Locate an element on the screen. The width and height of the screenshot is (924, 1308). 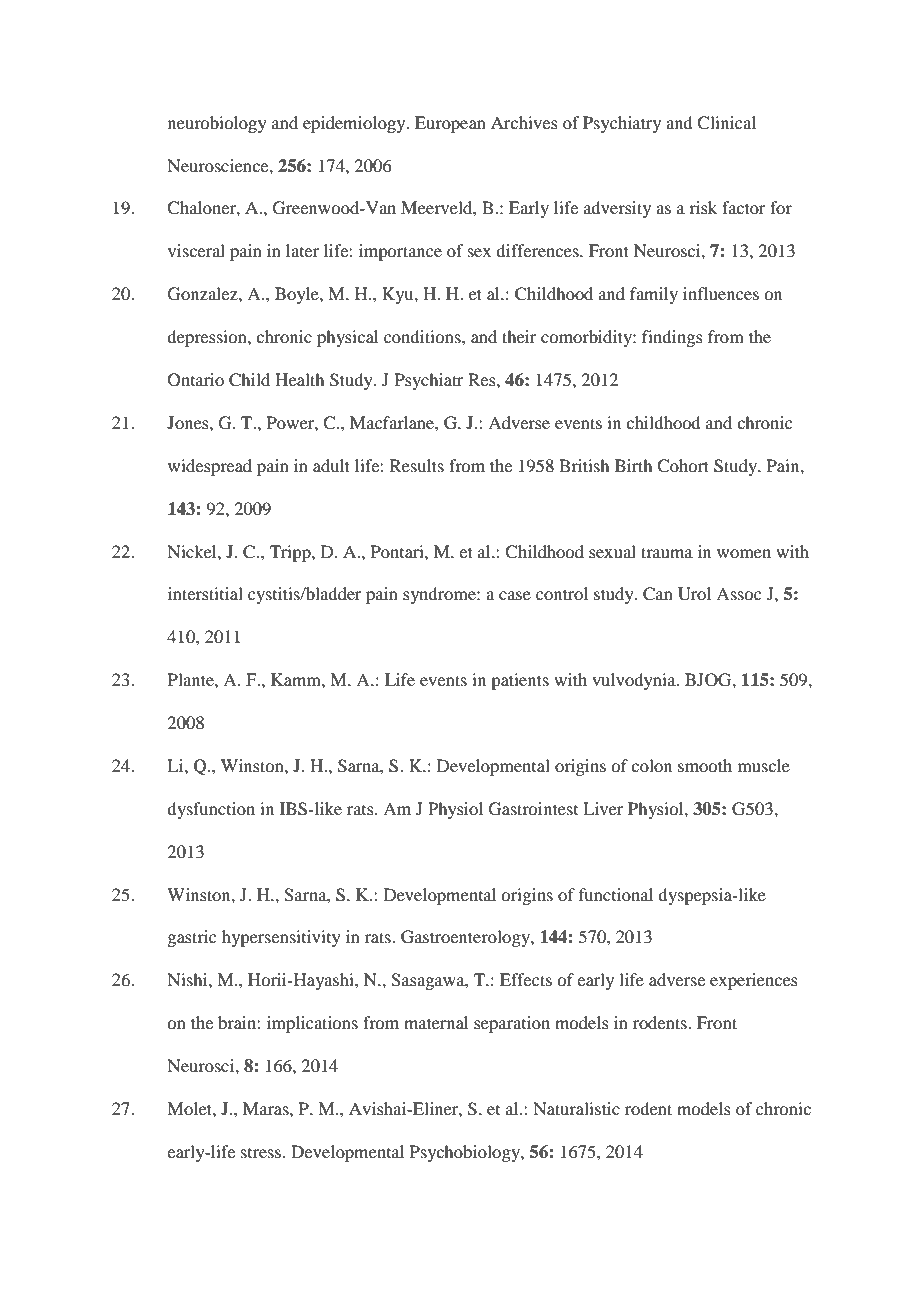
findings is located at coordinates (672, 338).
